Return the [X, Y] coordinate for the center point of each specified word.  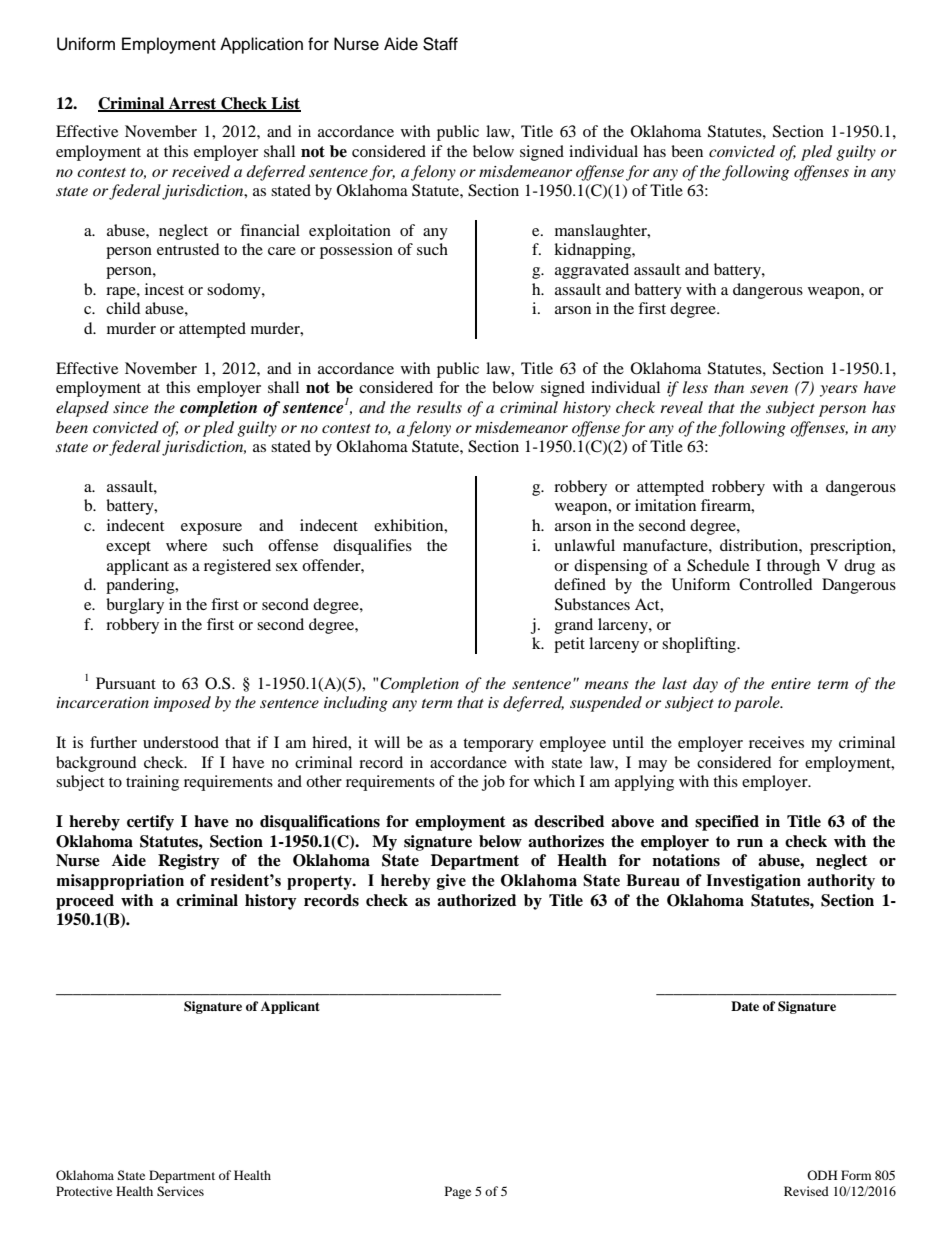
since [130, 407]
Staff [440, 44]
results [439, 407]
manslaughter [602, 232]
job [493, 783]
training [152, 783]
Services [180, 1191]
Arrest [193, 104]
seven [769, 389]
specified [727, 823]
